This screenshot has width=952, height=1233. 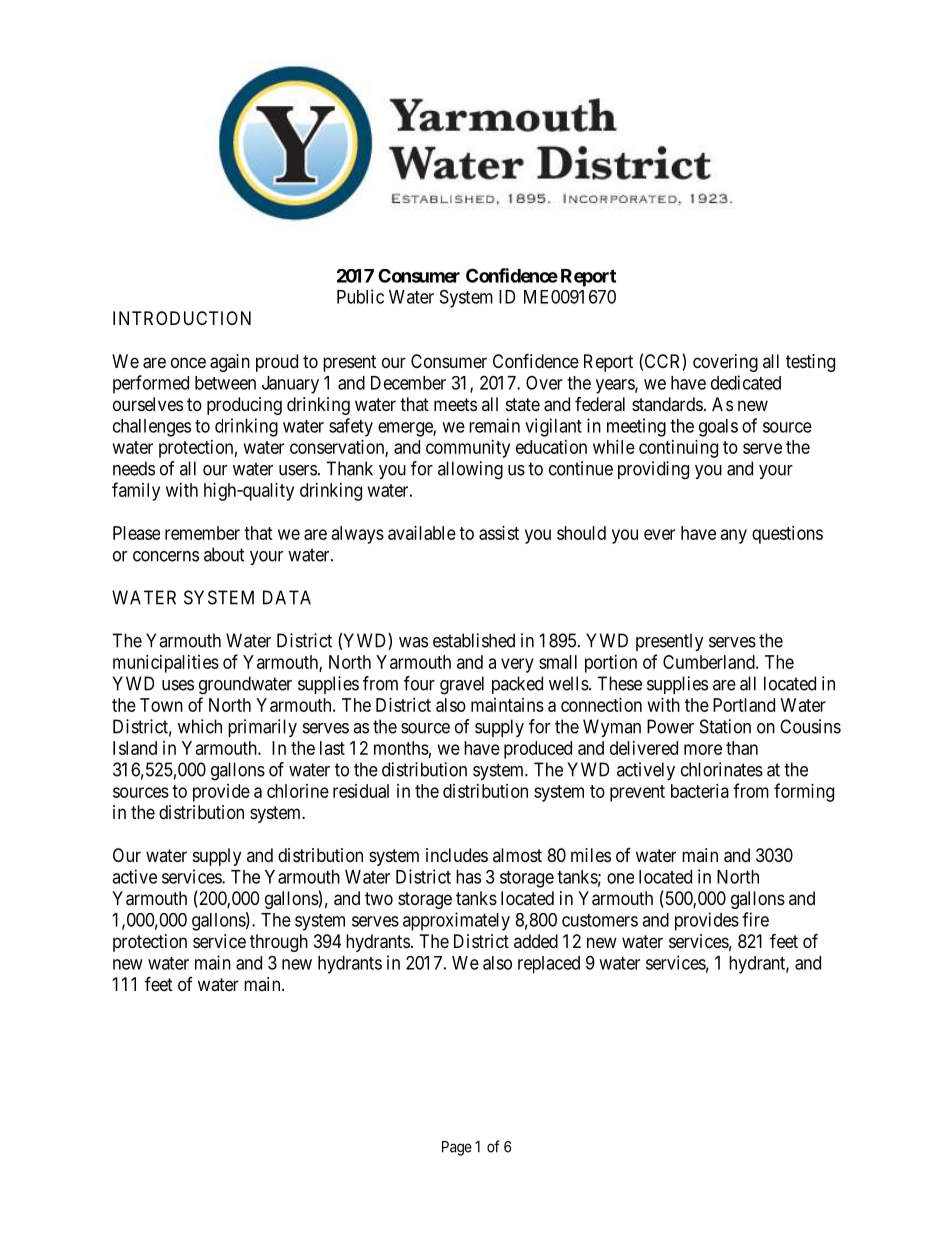 I want to click on includes, so click(x=457, y=855).
